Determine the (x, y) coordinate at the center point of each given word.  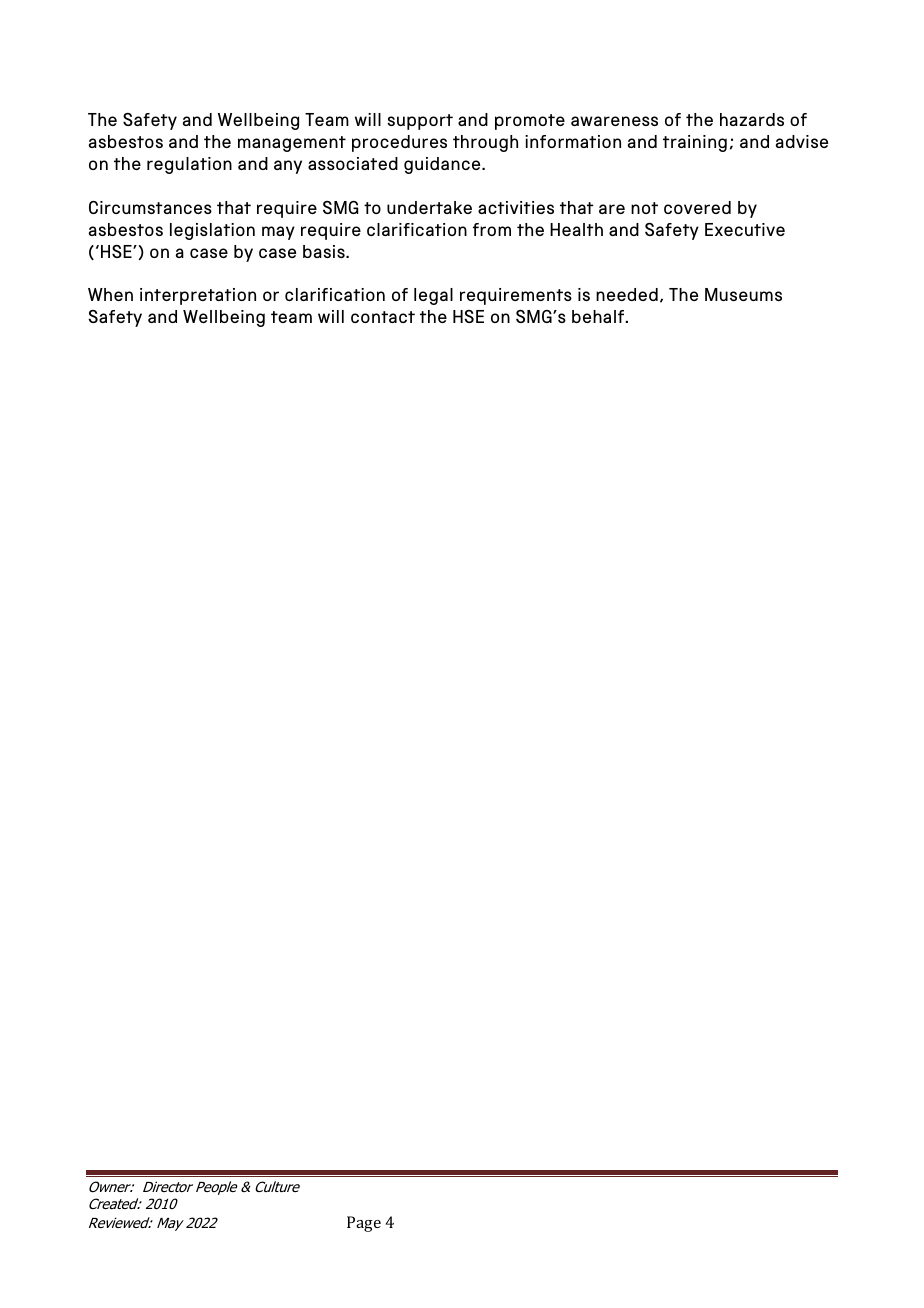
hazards (752, 119)
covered (697, 207)
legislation (212, 231)
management (292, 144)
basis (325, 251)
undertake (429, 207)
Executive (745, 229)
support (420, 122)
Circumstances (150, 207)
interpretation (198, 296)
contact (383, 317)
